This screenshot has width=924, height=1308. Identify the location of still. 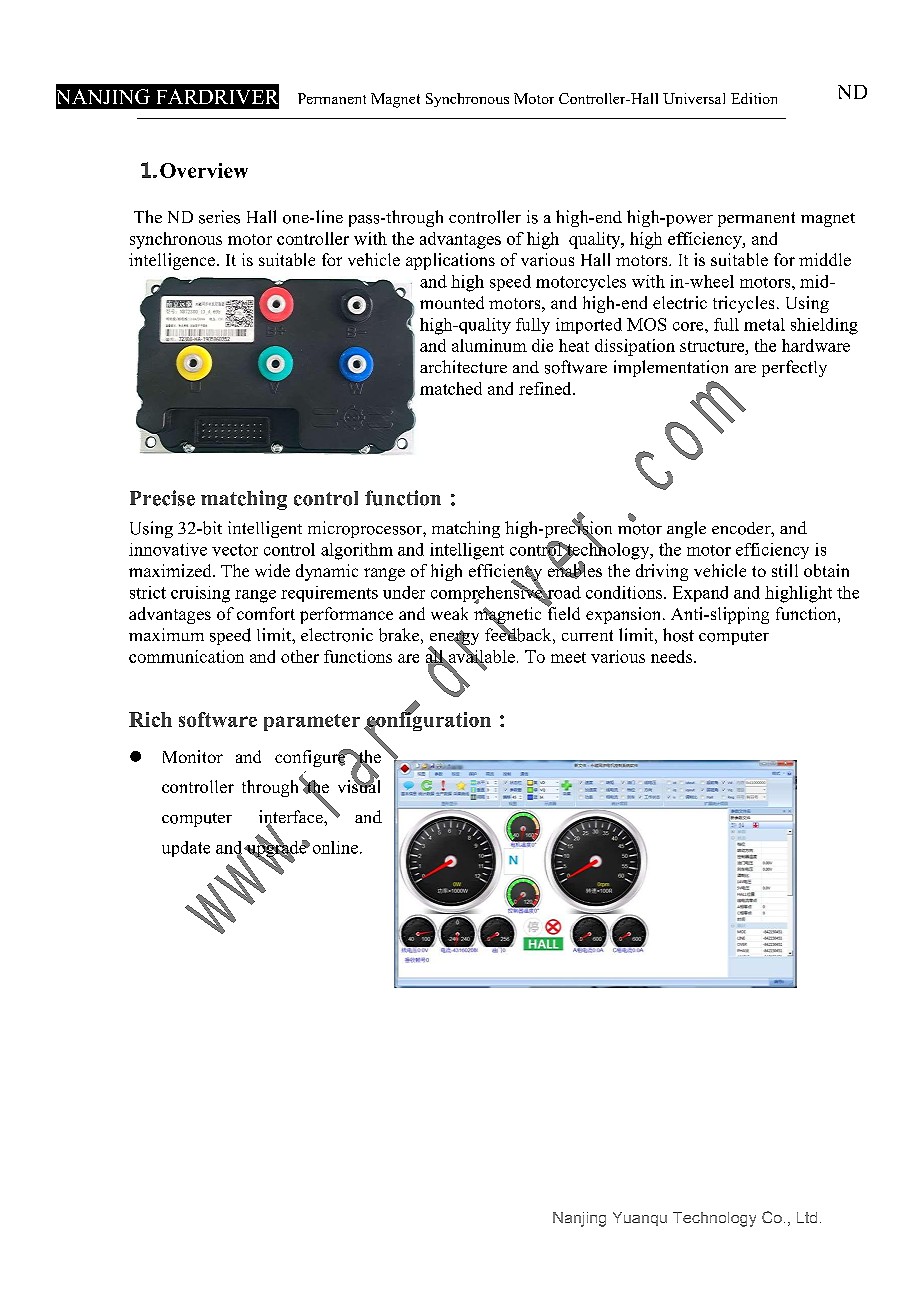
(785, 570).
